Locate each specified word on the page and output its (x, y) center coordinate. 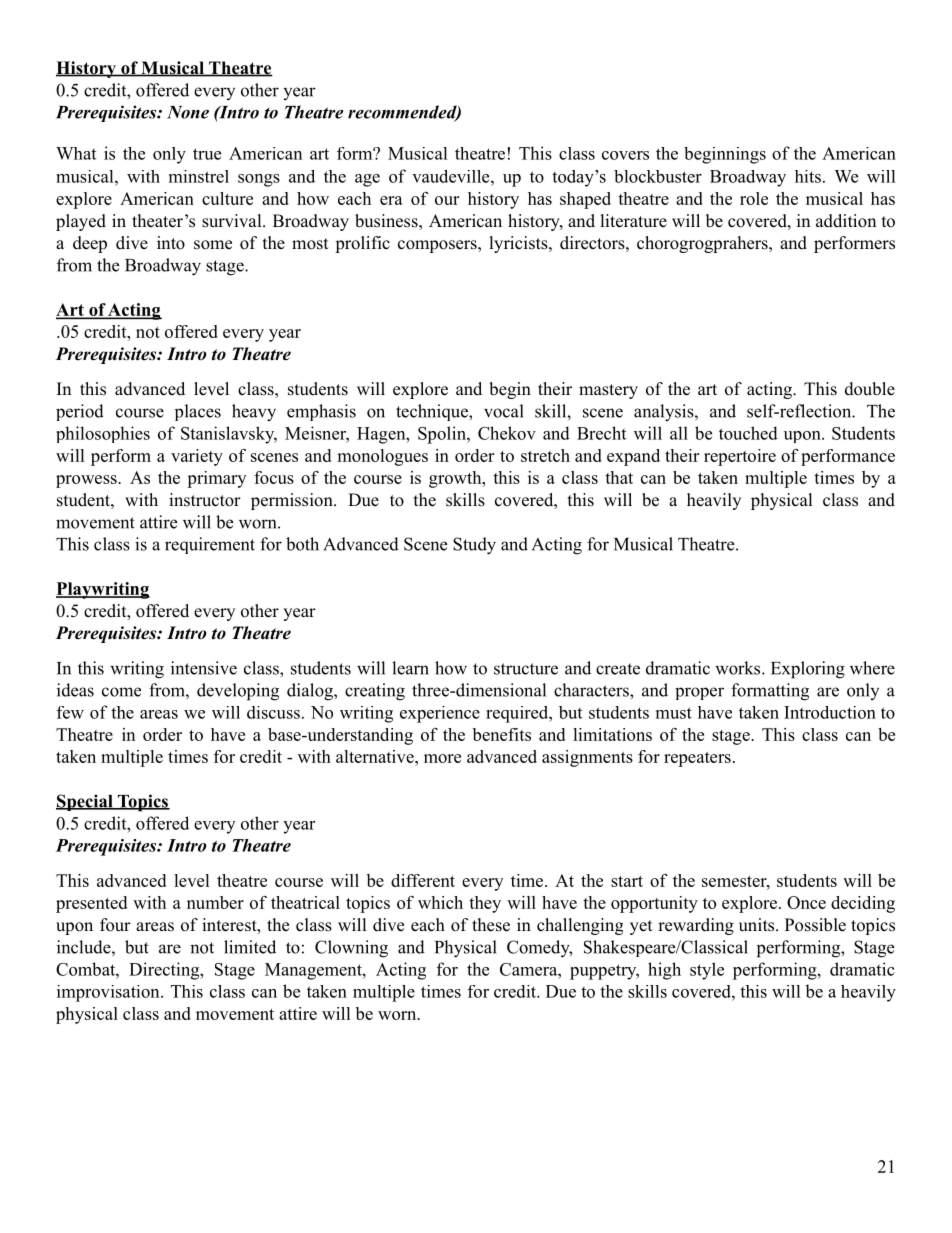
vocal (504, 411)
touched (748, 433)
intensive (204, 668)
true (207, 154)
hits (808, 176)
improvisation (109, 993)
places (198, 412)
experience (440, 714)
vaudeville (452, 176)
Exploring (808, 670)
